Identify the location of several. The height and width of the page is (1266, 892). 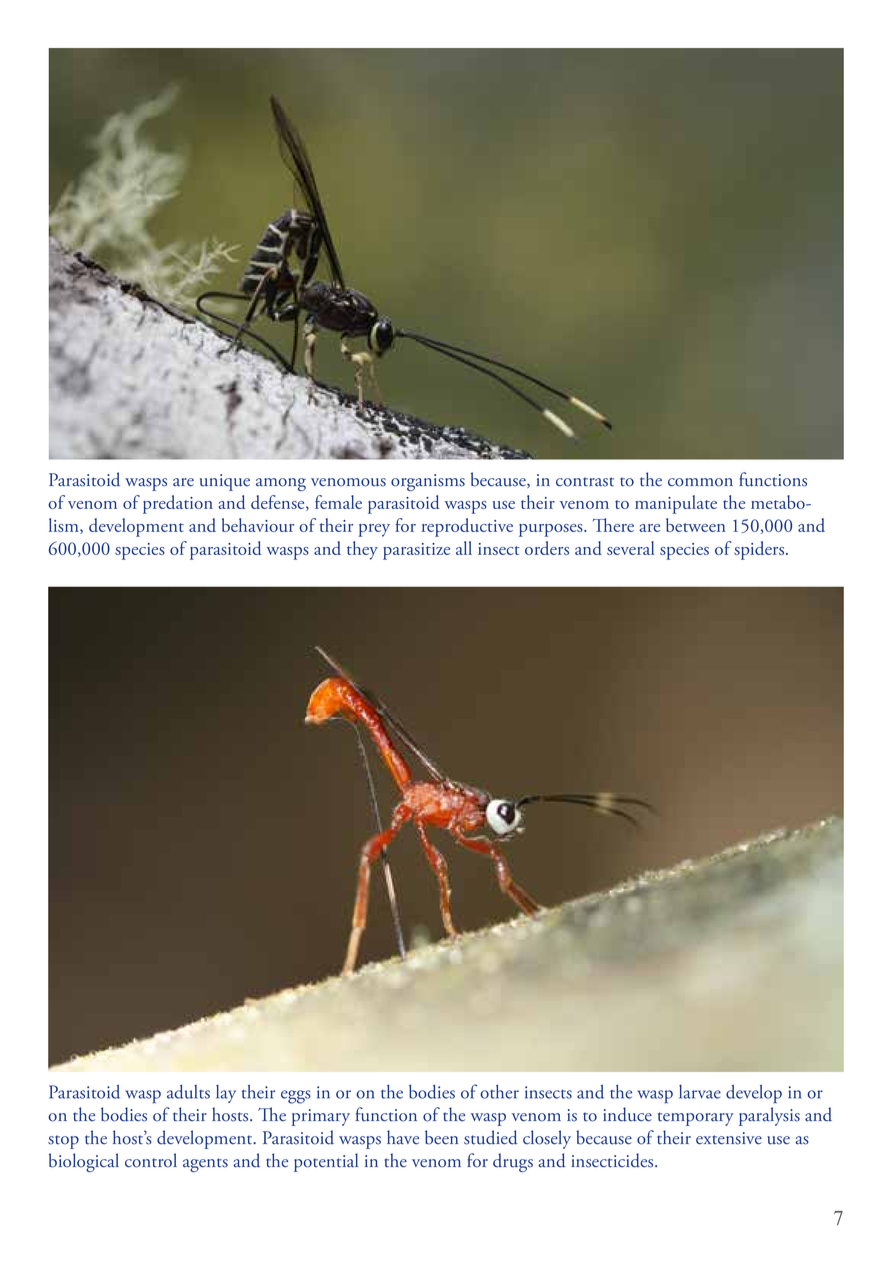
(630, 548).
